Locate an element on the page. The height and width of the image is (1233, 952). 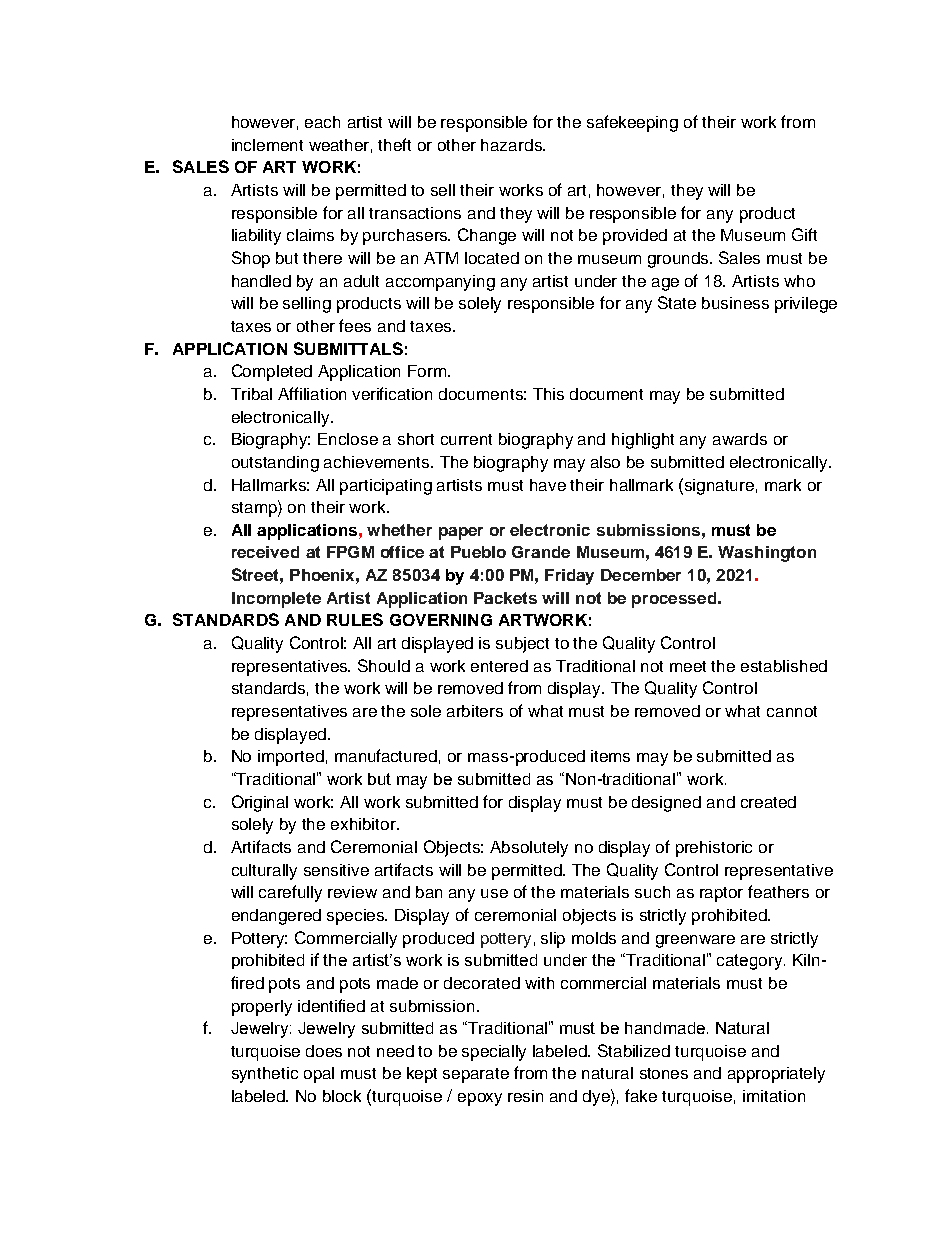
processed is located at coordinates (675, 600).
